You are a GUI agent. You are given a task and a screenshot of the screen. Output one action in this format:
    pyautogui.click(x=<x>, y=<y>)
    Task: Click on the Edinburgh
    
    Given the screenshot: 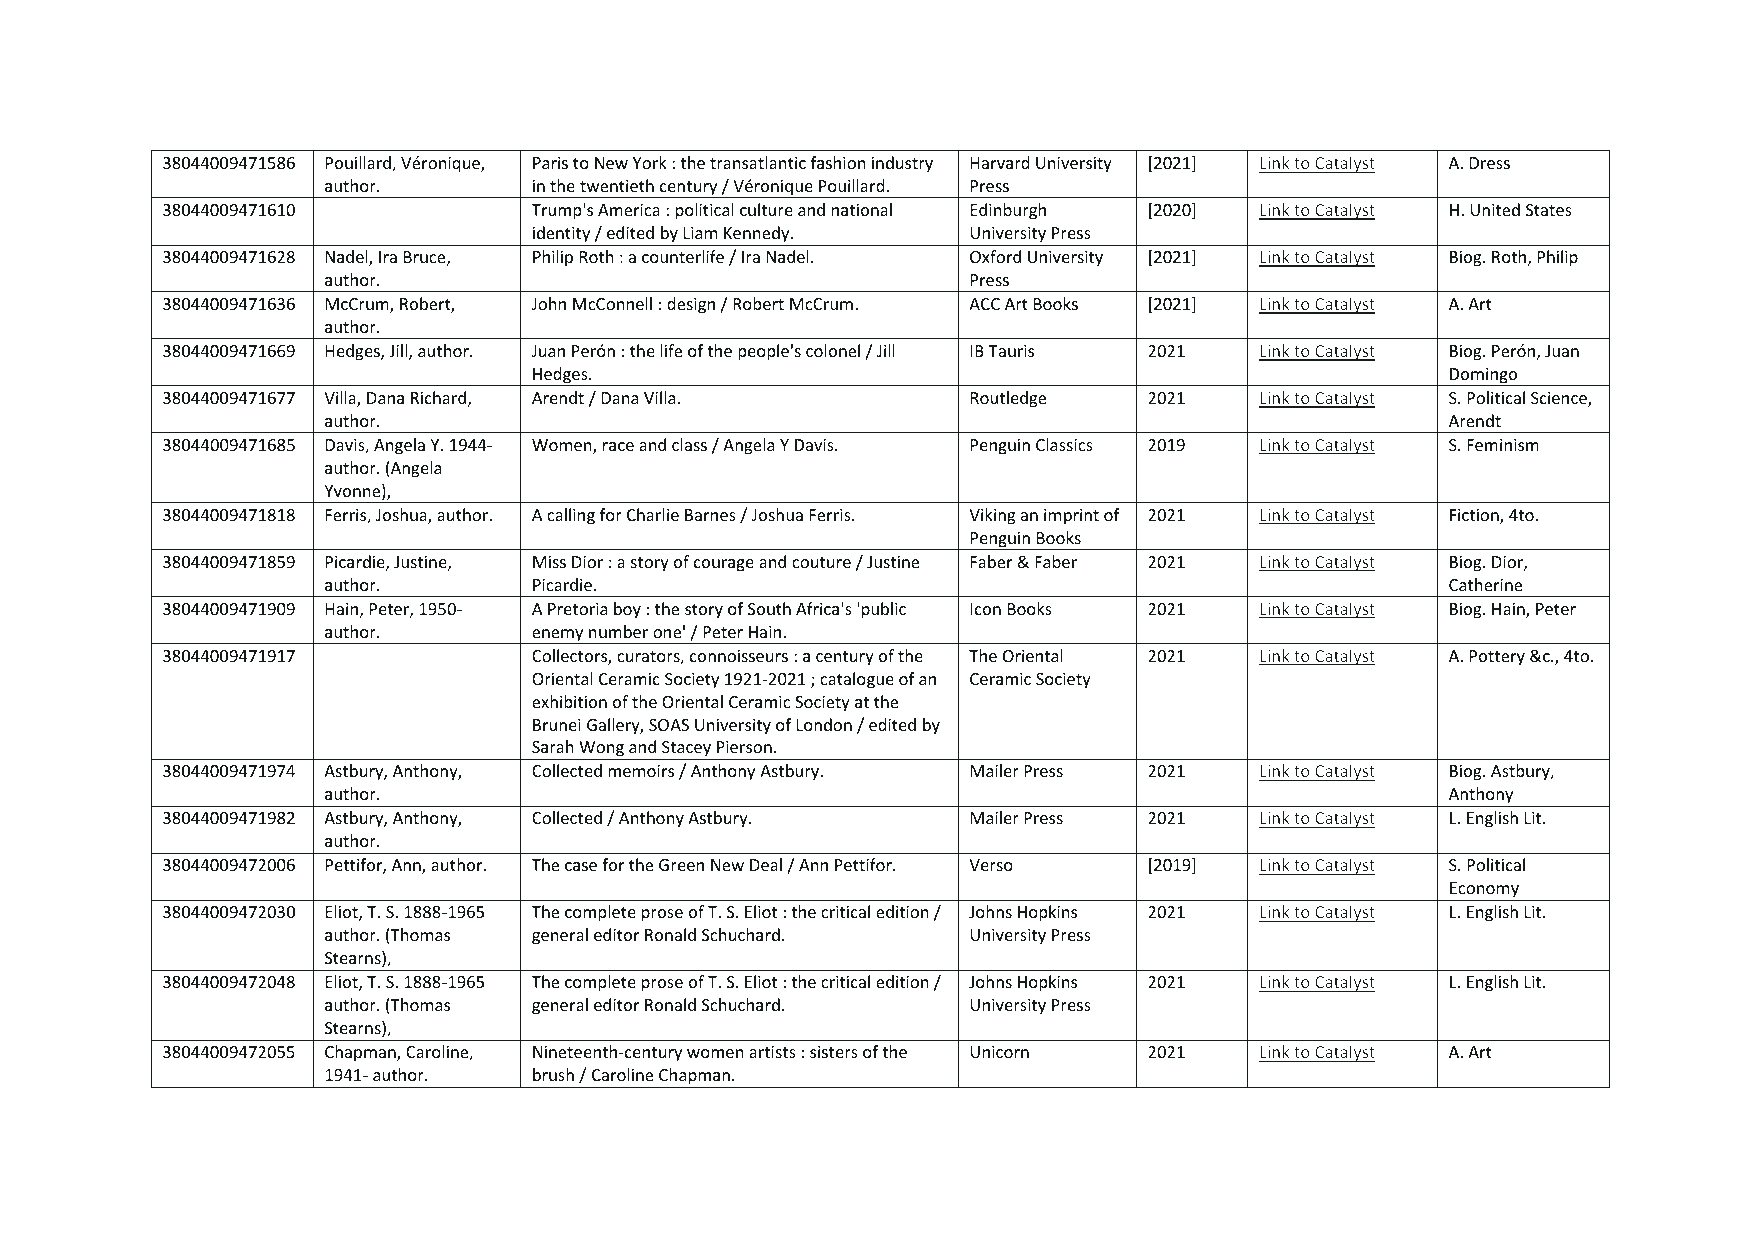 What is the action you would take?
    pyautogui.click(x=1008, y=211)
